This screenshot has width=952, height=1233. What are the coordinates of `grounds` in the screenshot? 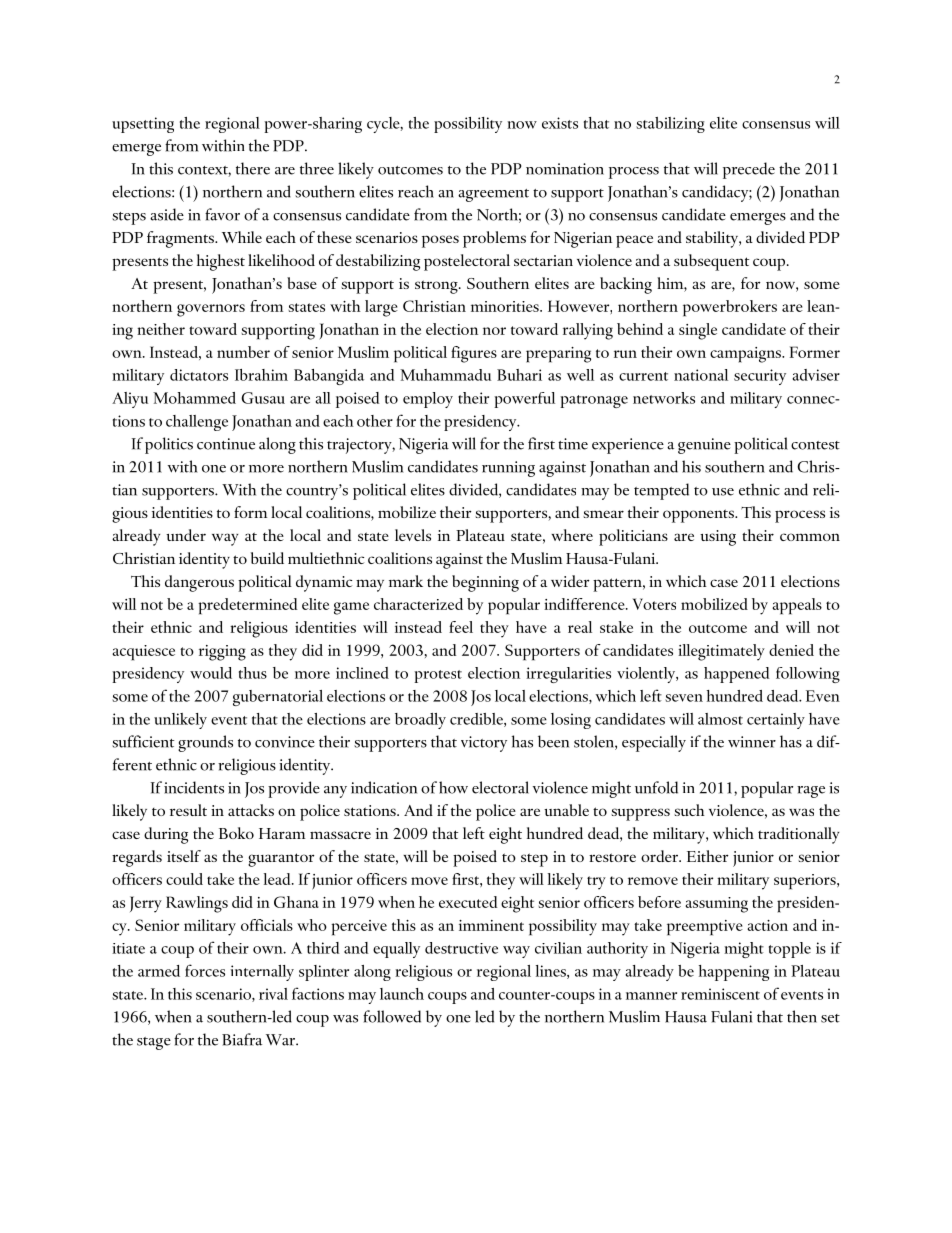 It's located at (205, 743).
